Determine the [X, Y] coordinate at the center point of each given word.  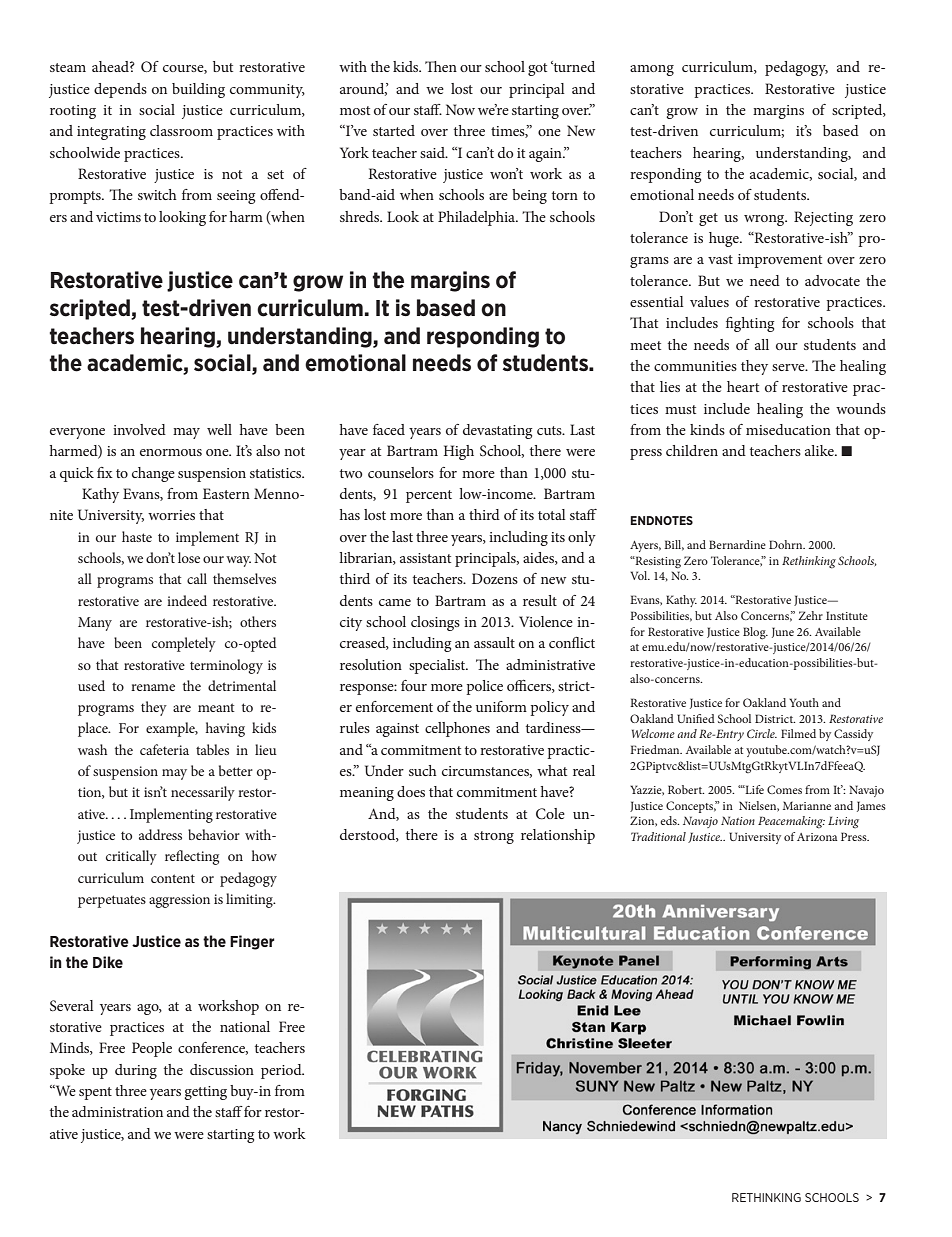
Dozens [495, 578]
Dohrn [787, 544]
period [282, 1071]
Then [441, 66]
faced [389, 429]
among [652, 70]
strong [494, 837]
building [198, 90]
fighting [750, 324]
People [152, 1049]
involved [139, 429]
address [160, 834]
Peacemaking [791, 822]
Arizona [817, 837]
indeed [187, 600]
